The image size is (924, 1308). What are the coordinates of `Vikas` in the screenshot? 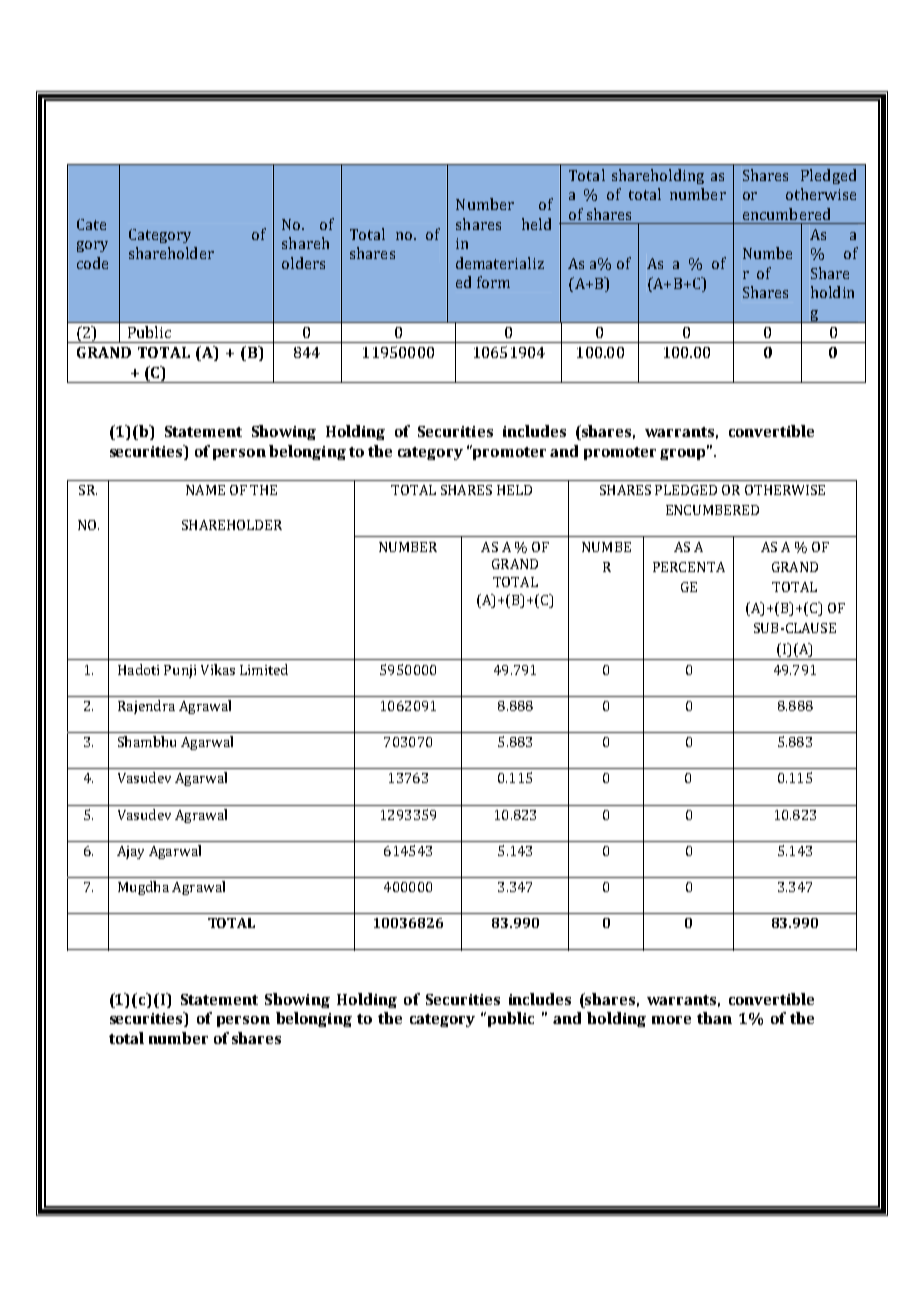 It's located at (218, 669).
